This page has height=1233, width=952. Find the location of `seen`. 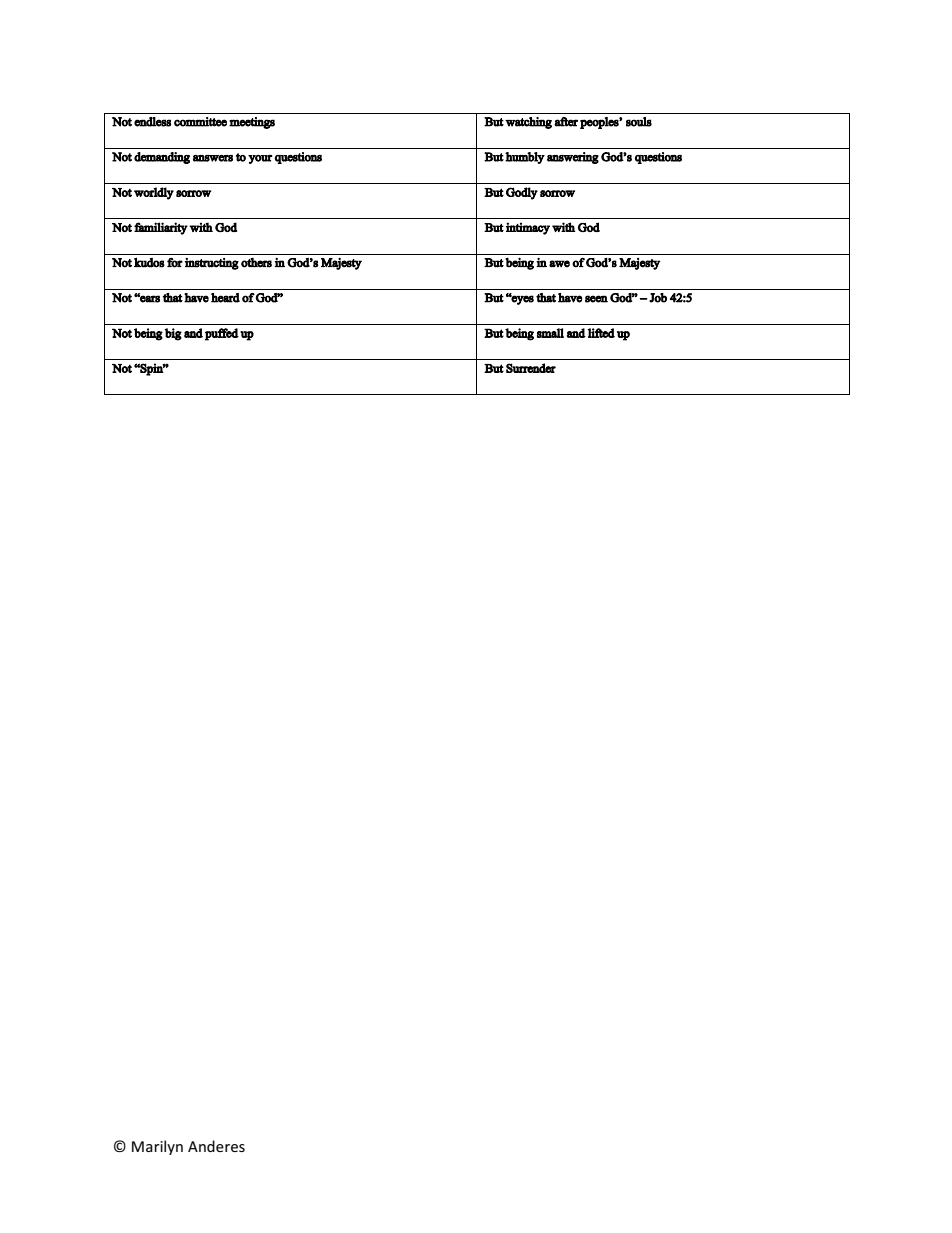

seen is located at coordinates (596, 299).
